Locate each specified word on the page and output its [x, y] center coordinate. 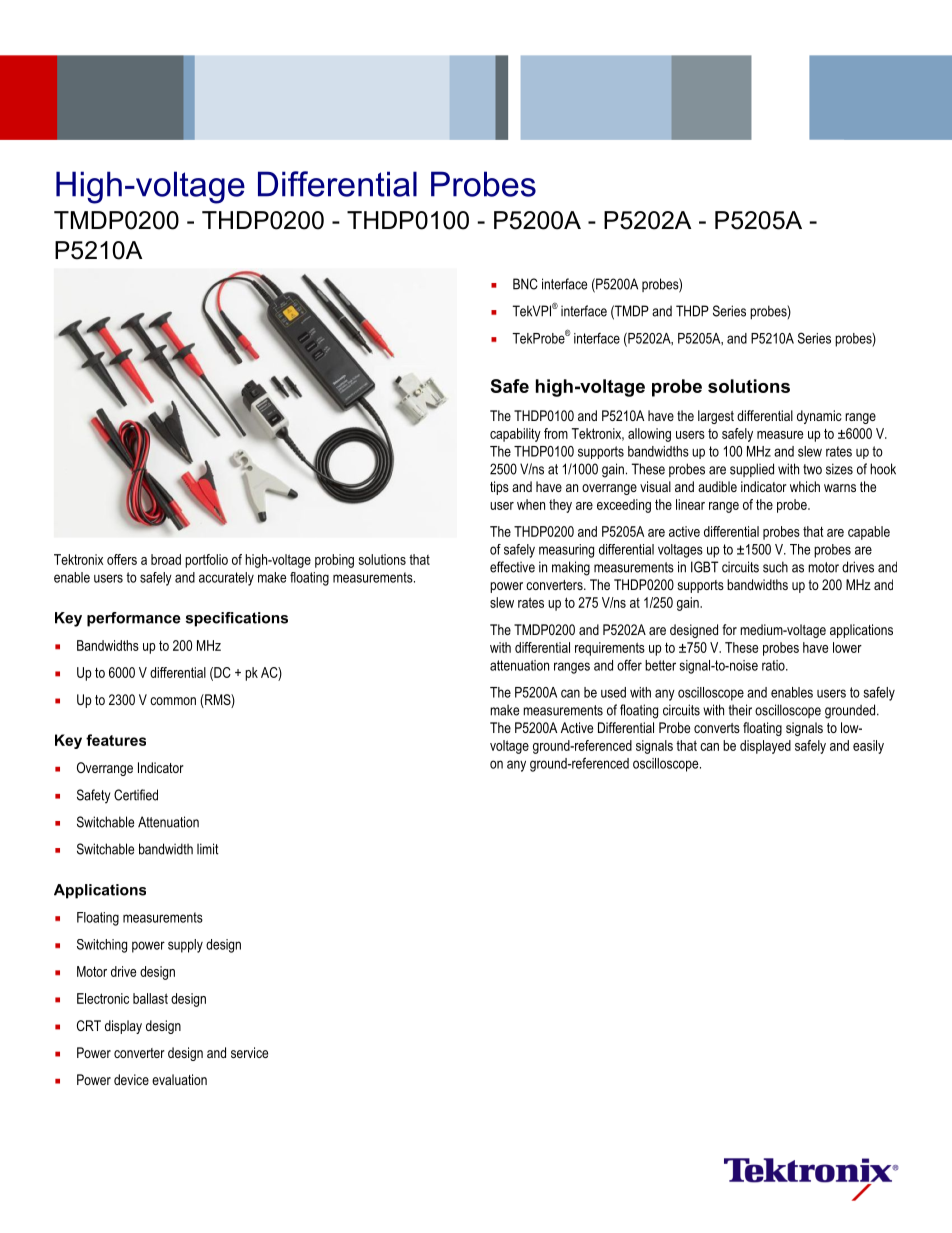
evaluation [179, 1079]
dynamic [819, 417]
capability [515, 435]
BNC [525, 284]
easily [868, 747]
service [249, 1052]
